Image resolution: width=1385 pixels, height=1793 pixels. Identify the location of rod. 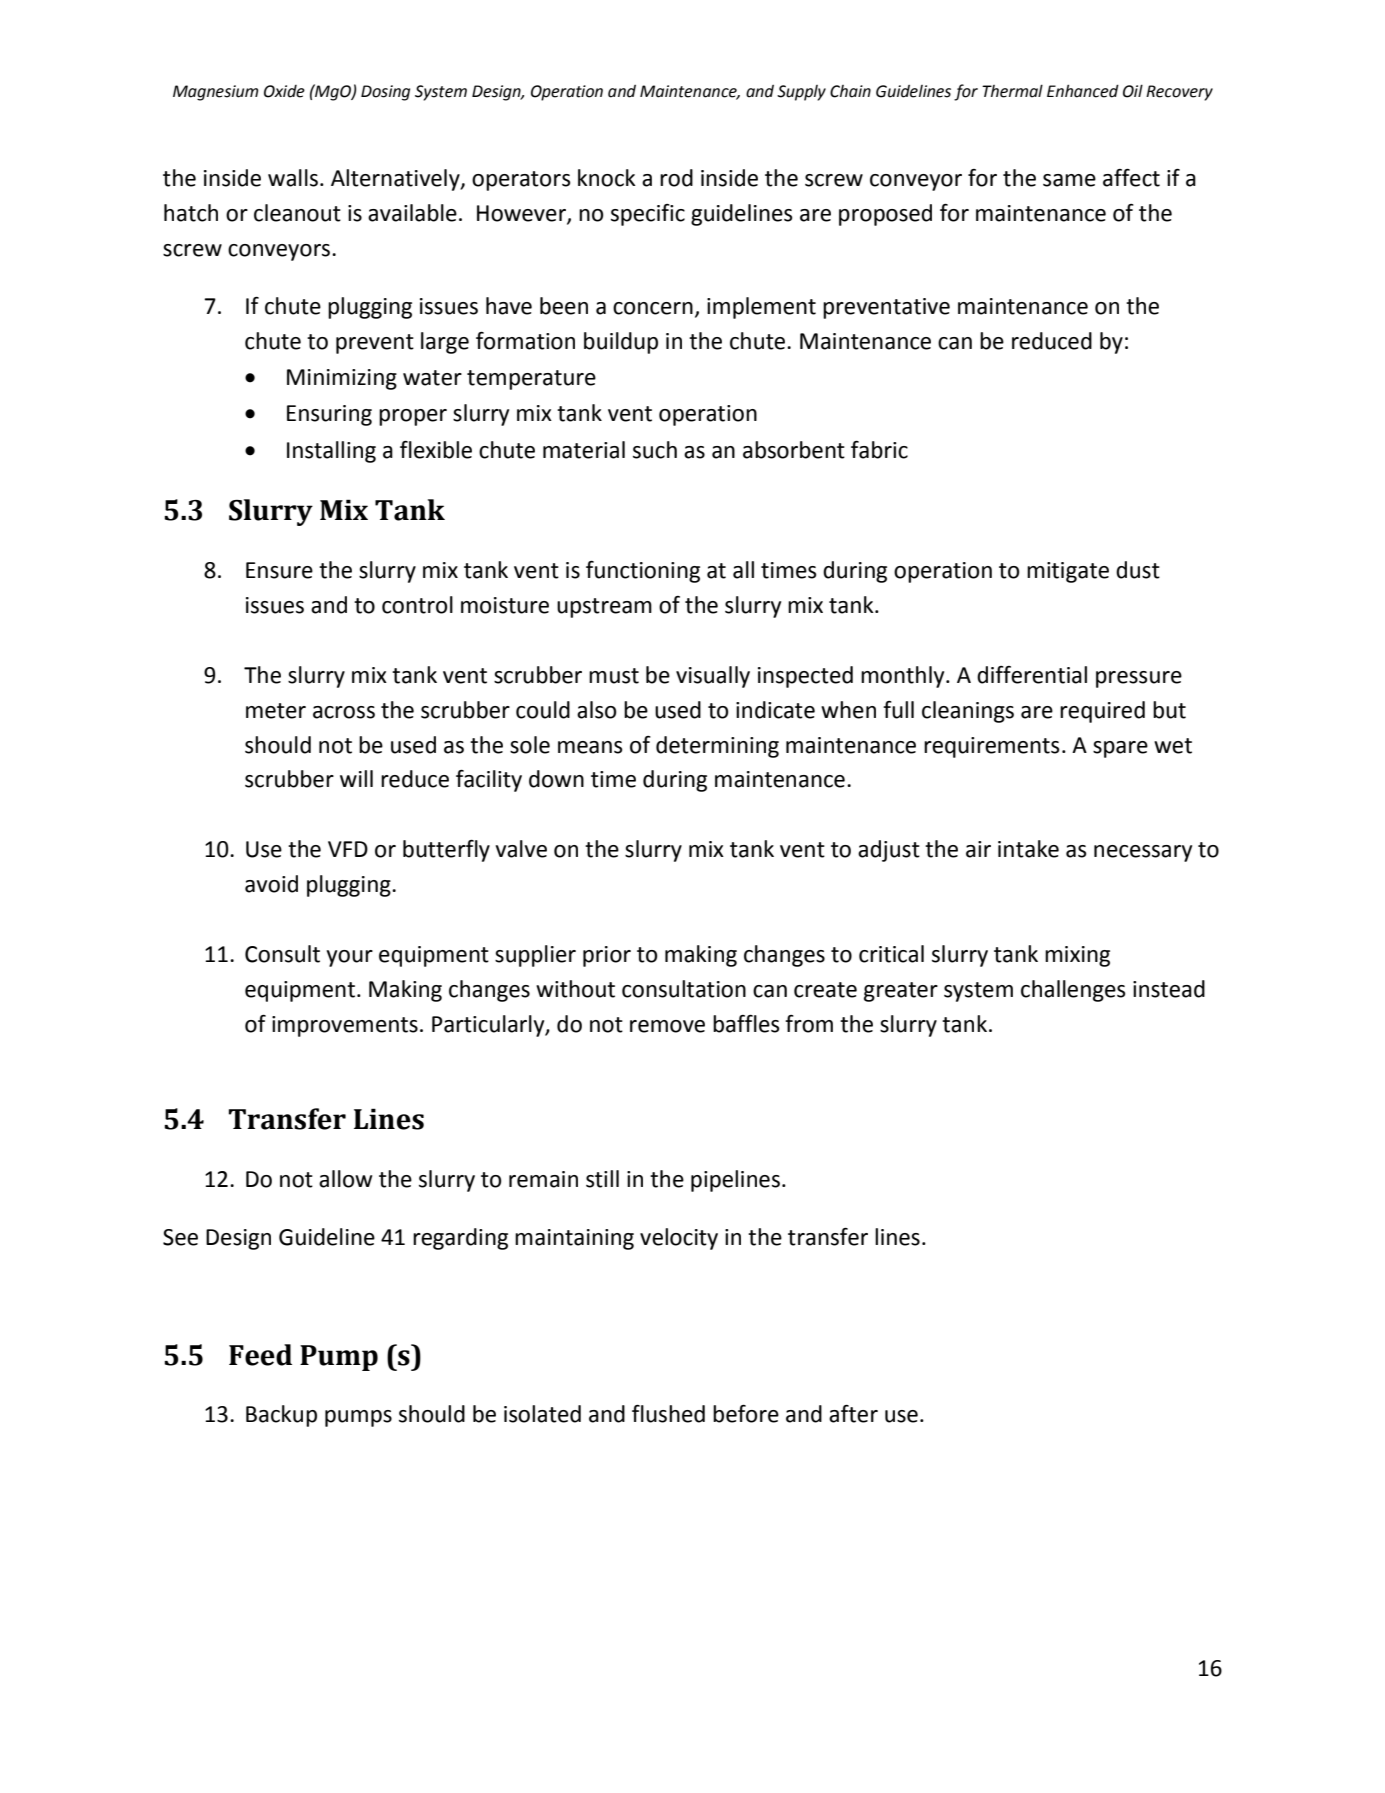
(676, 178).
